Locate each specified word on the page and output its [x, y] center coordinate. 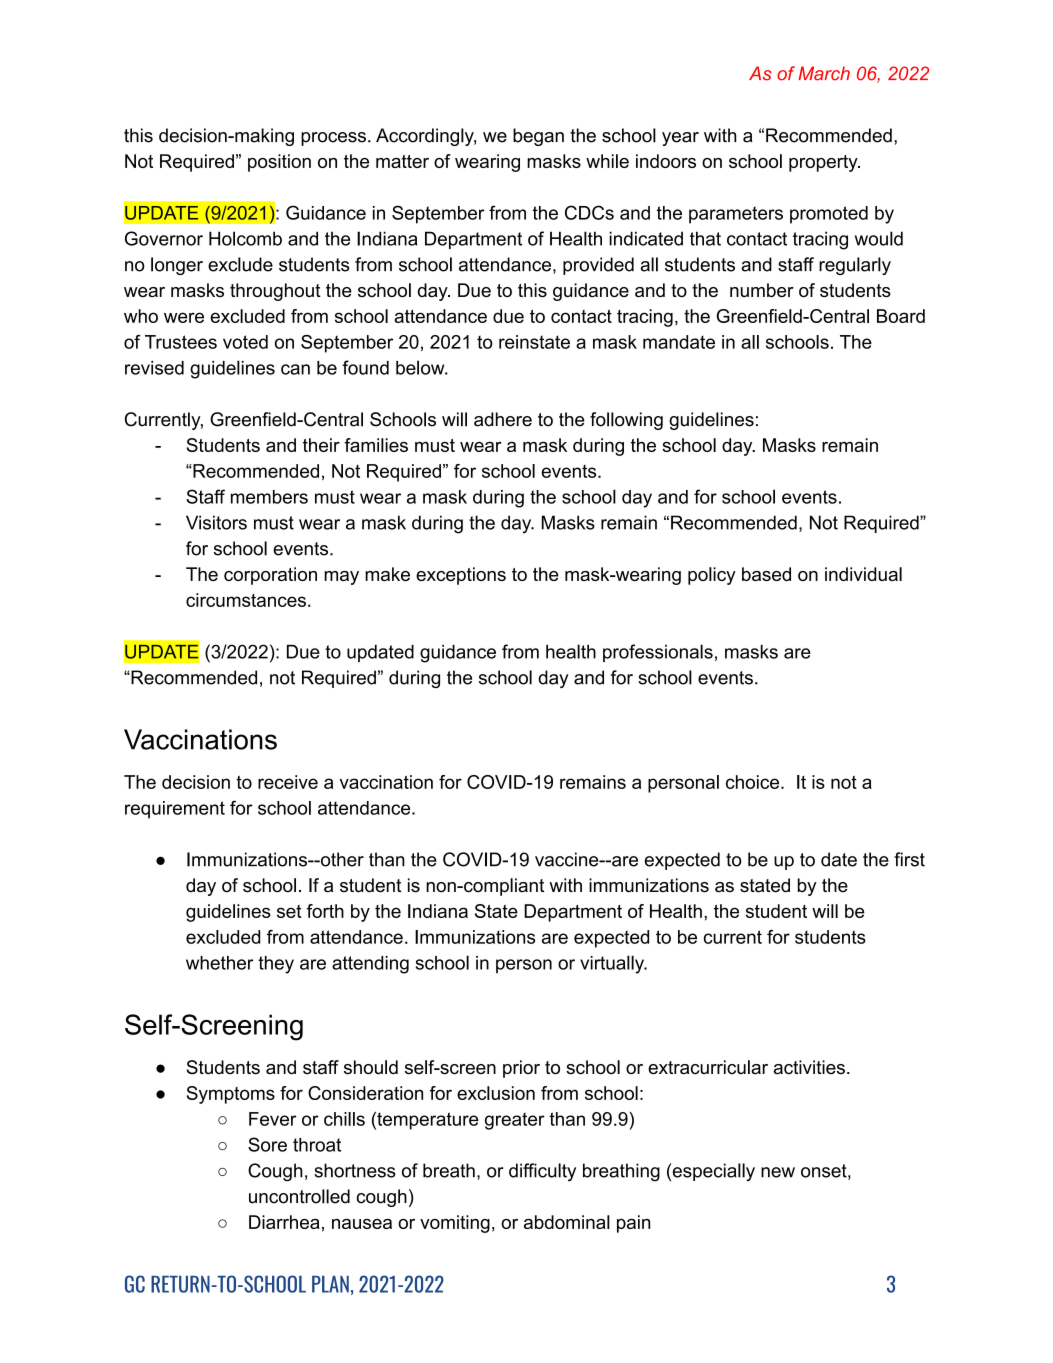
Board [901, 316]
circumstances [246, 600]
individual [863, 574]
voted [245, 342]
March [824, 73]
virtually [613, 964]
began [538, 137]
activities [809, 1067]
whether [219, 963]
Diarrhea [284, 1222]
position [279, 163]
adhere [503, 419]
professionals [658, 653]
